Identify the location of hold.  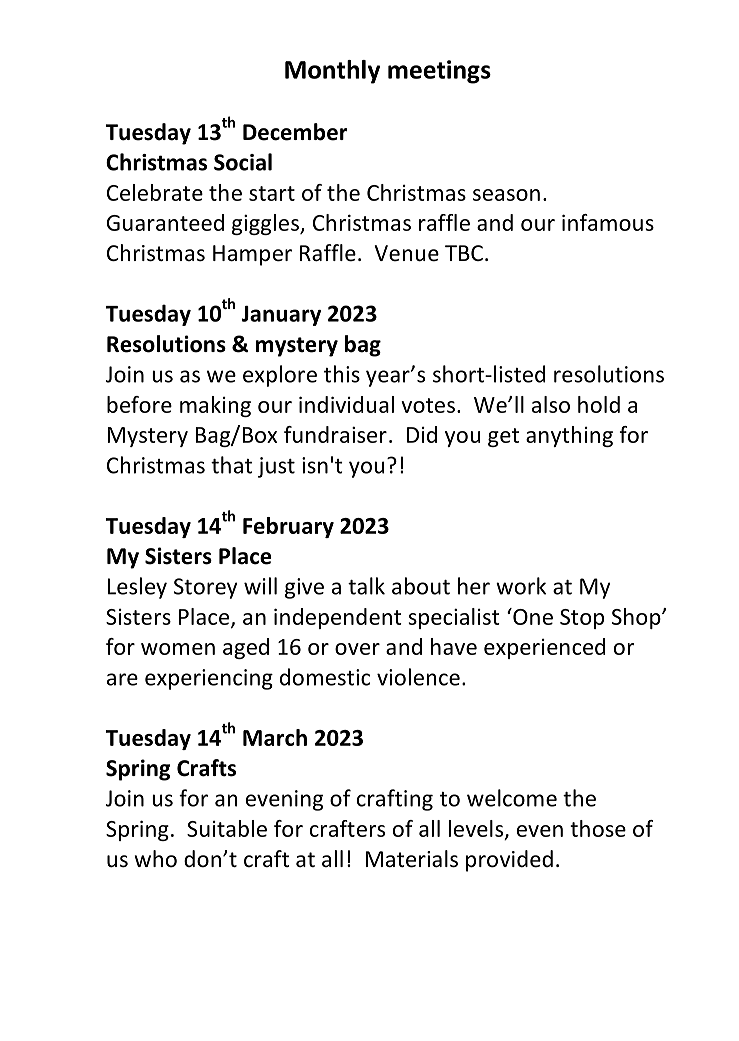
(599, 404).
